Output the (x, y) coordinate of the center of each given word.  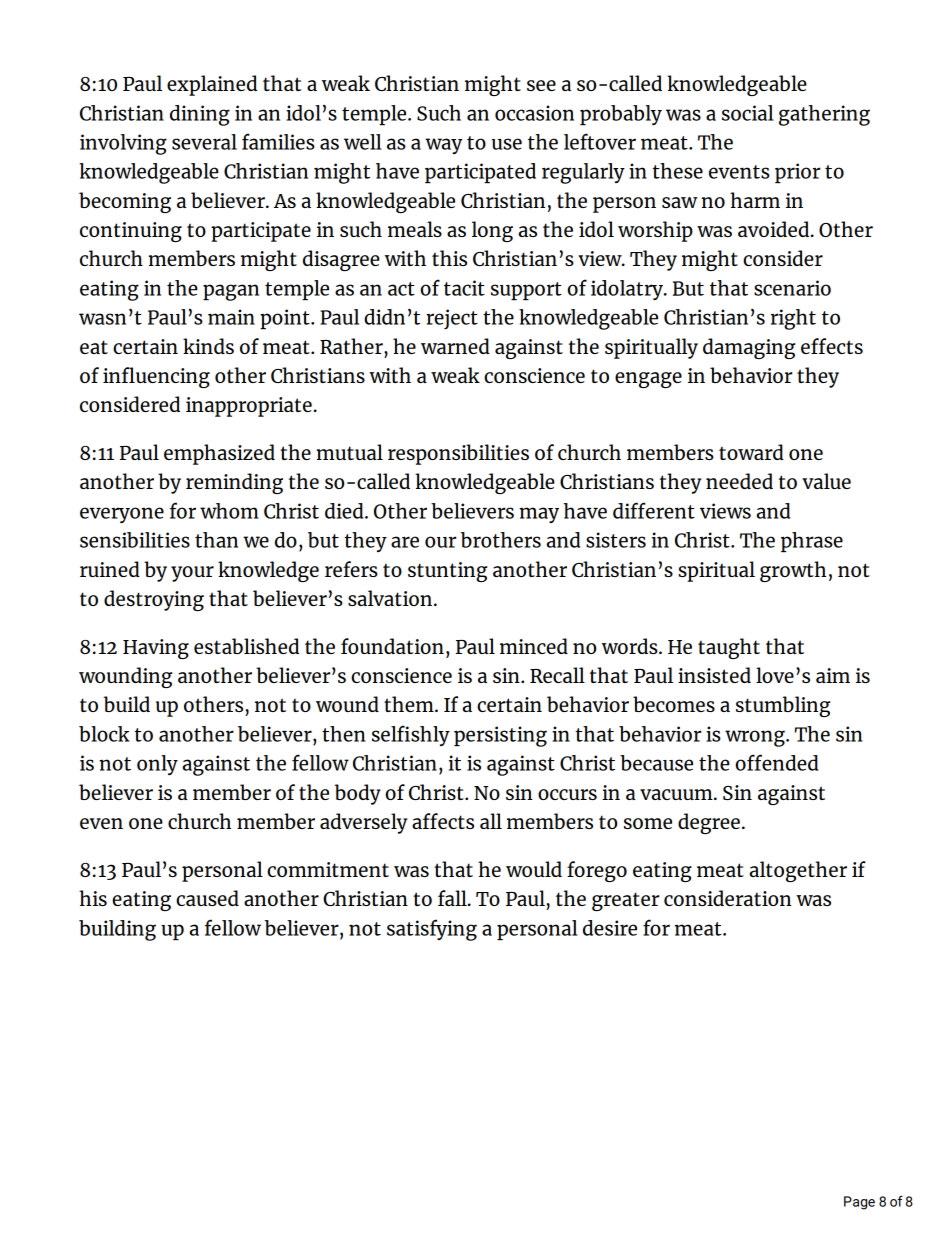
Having (156, 649)
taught (729, 648)
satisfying (432, 930)
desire (610, 928)
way (443, 146)
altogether (798, 871)
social (748, 113)
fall (453, 898)
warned (455, 346)
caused (207, 898)
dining (200, 115)
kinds (208, 346)
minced (534, 646)
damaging (749, 348)
